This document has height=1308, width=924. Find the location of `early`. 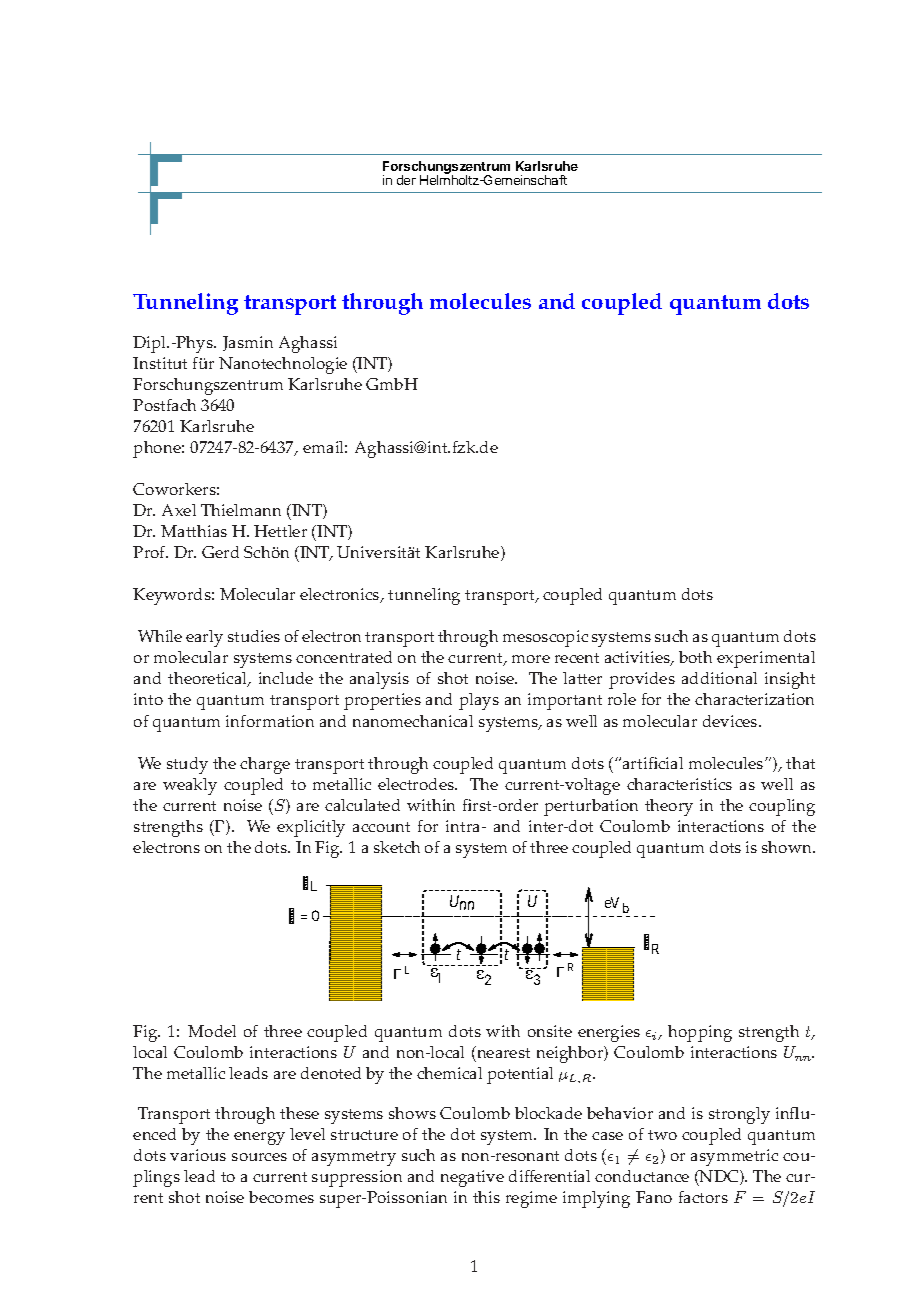

early is located at coordinates (204, 638).
